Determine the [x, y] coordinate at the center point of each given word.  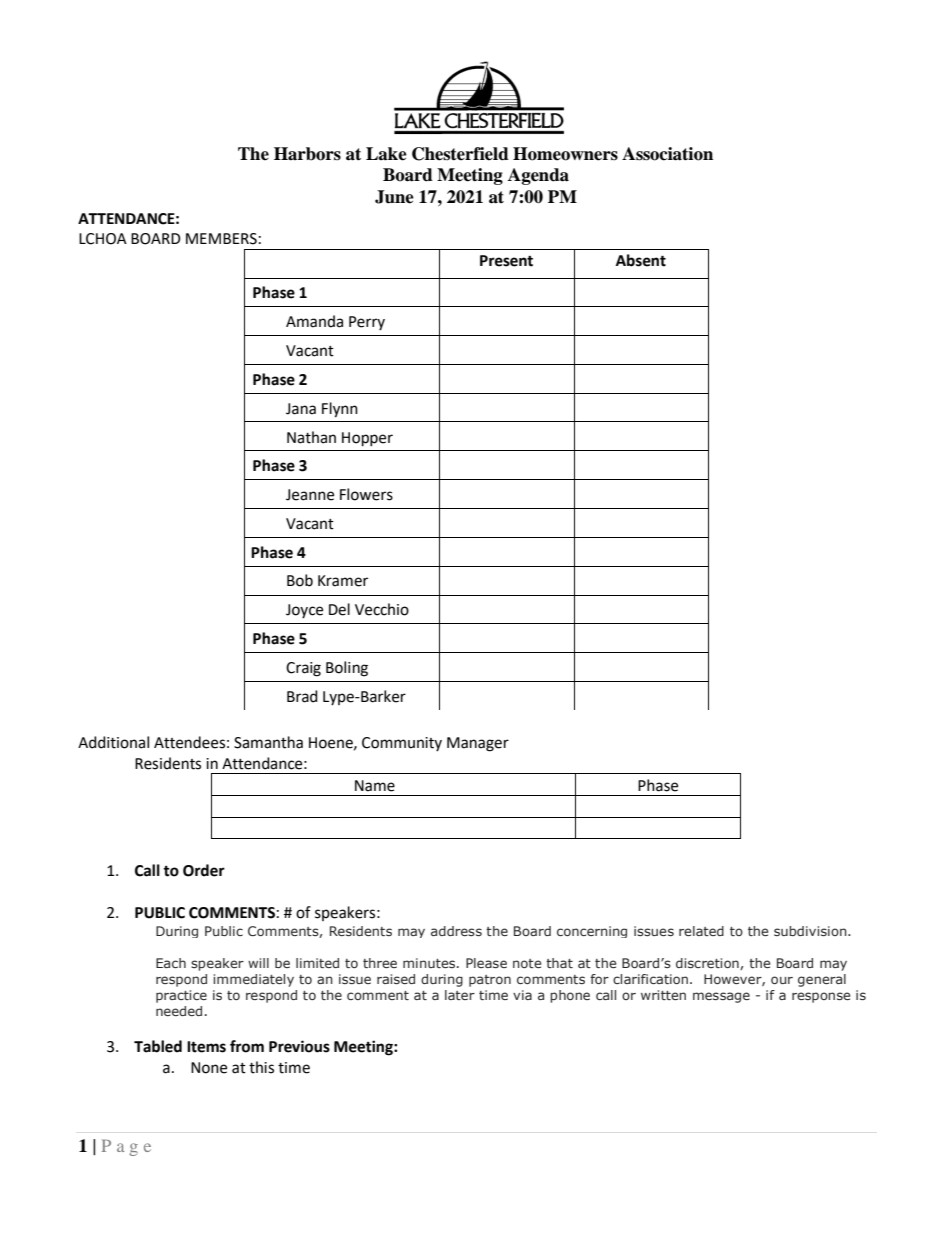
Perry [367, 323]
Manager [478, 744]
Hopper [367, 439]
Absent [641, 260]
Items [206, 1047]
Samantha [268, 742]
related [701, 931]
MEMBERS [221, 239]
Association [667, 154]
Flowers [366, 494]
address [456, 931]
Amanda [314, 321]
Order [204, 870]
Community [402, 744]
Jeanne [310, 495]
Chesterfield [460, 154]
